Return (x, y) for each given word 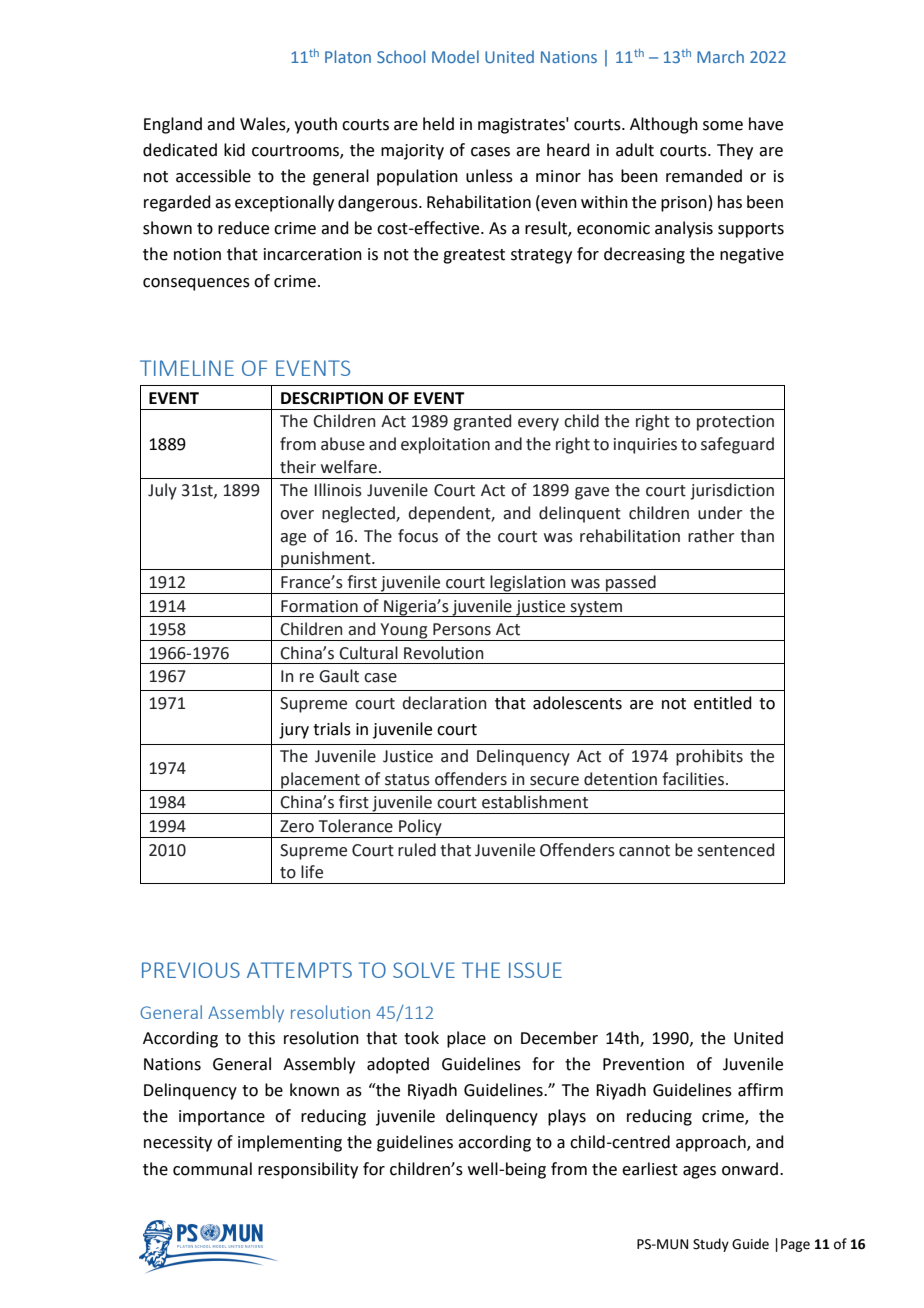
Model (455, 56)
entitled (723, 703)
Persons (462, 629)
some (723, 126)
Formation (319, 606)
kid (234, 150)
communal (212, 1169)
